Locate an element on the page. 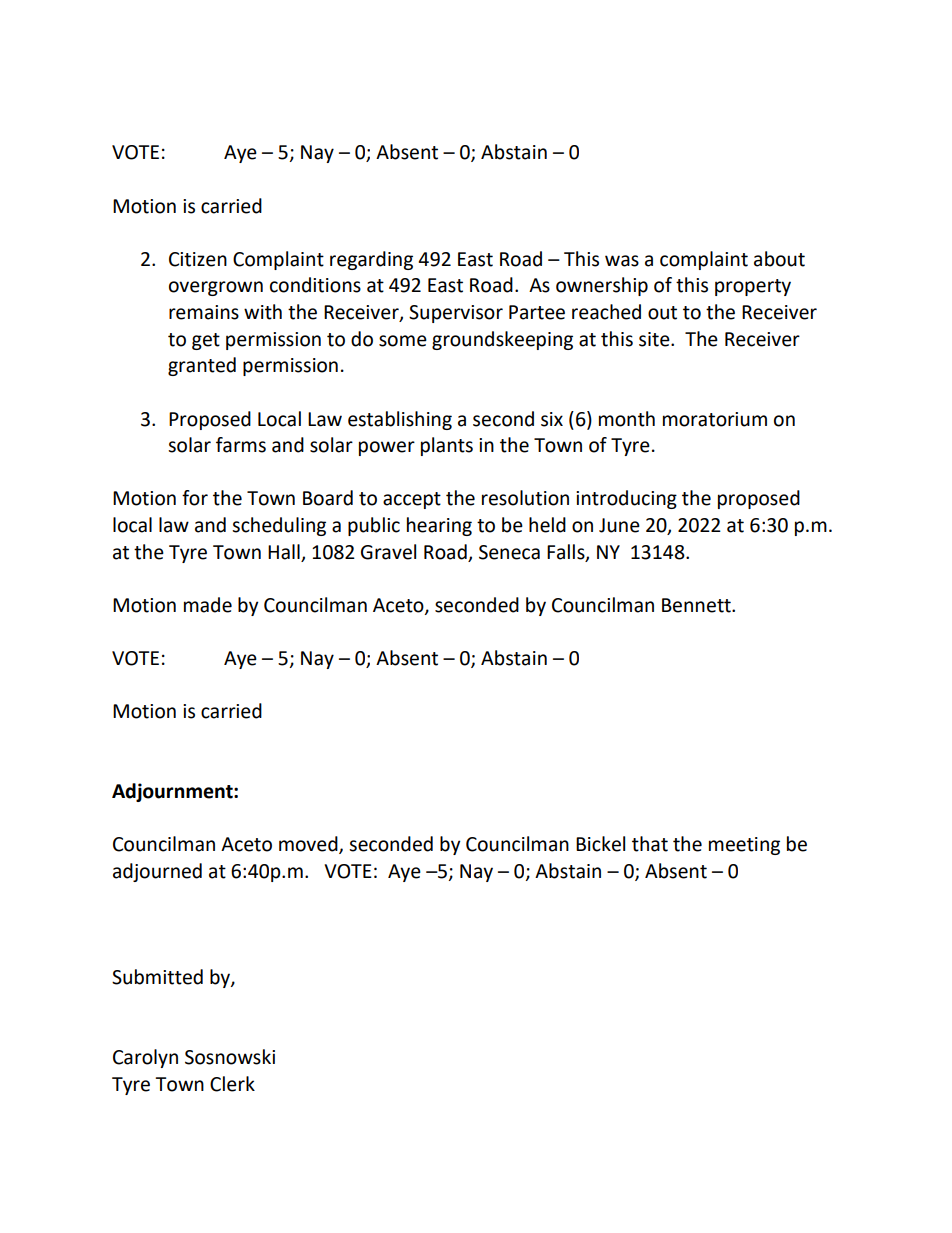 The image size is (952, 1233). moved is located at coordinates (309, 845).
